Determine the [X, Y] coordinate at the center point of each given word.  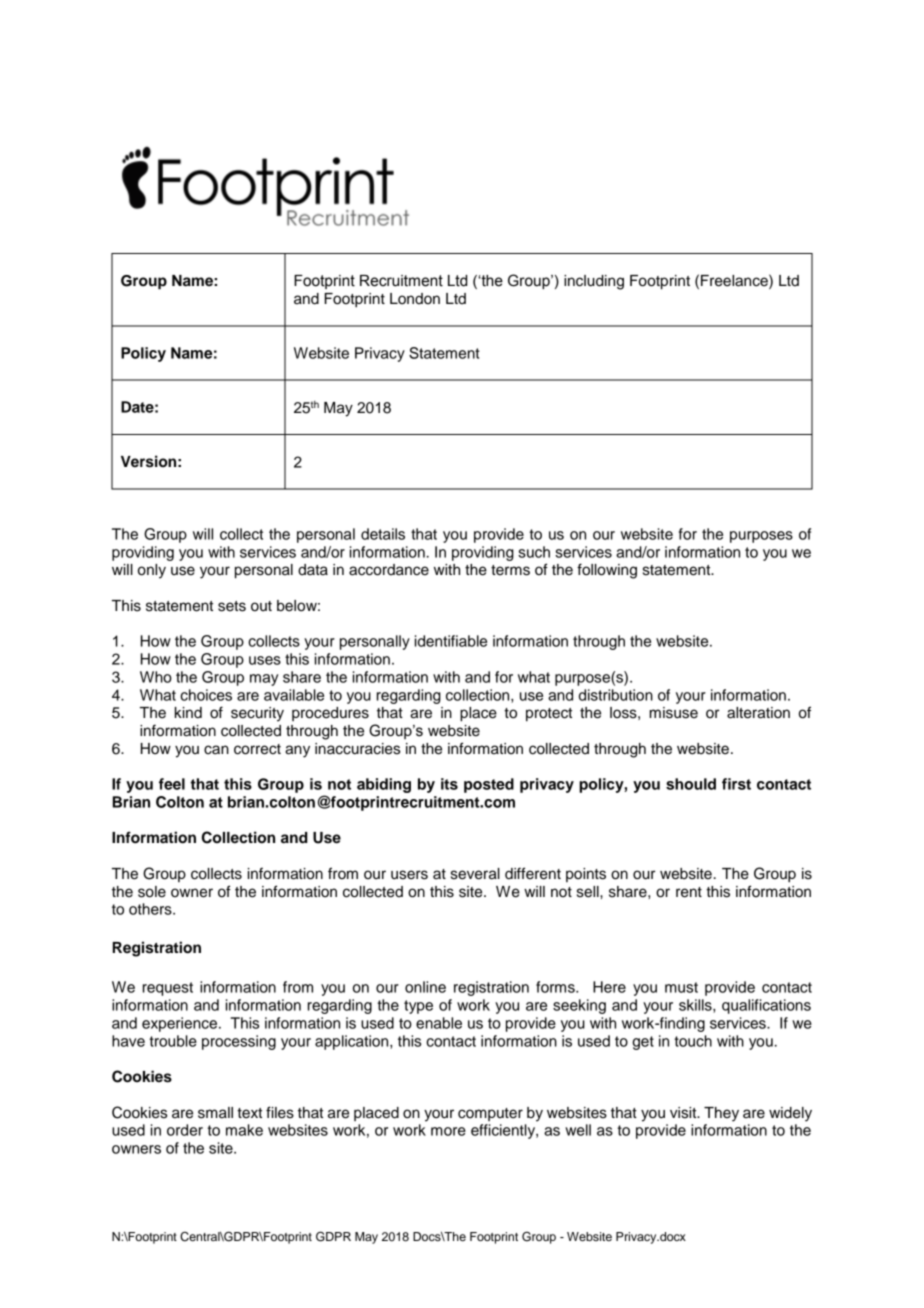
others [151, 909]
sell [589, 892]
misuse [674, 713]
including [594, 282]
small [215, 1113]
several [475, 874]
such [534, 552]
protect [549, 715]
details [383, 534]
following [607, 571]
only [152, 571]
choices [206, 695]
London [415, 299]
